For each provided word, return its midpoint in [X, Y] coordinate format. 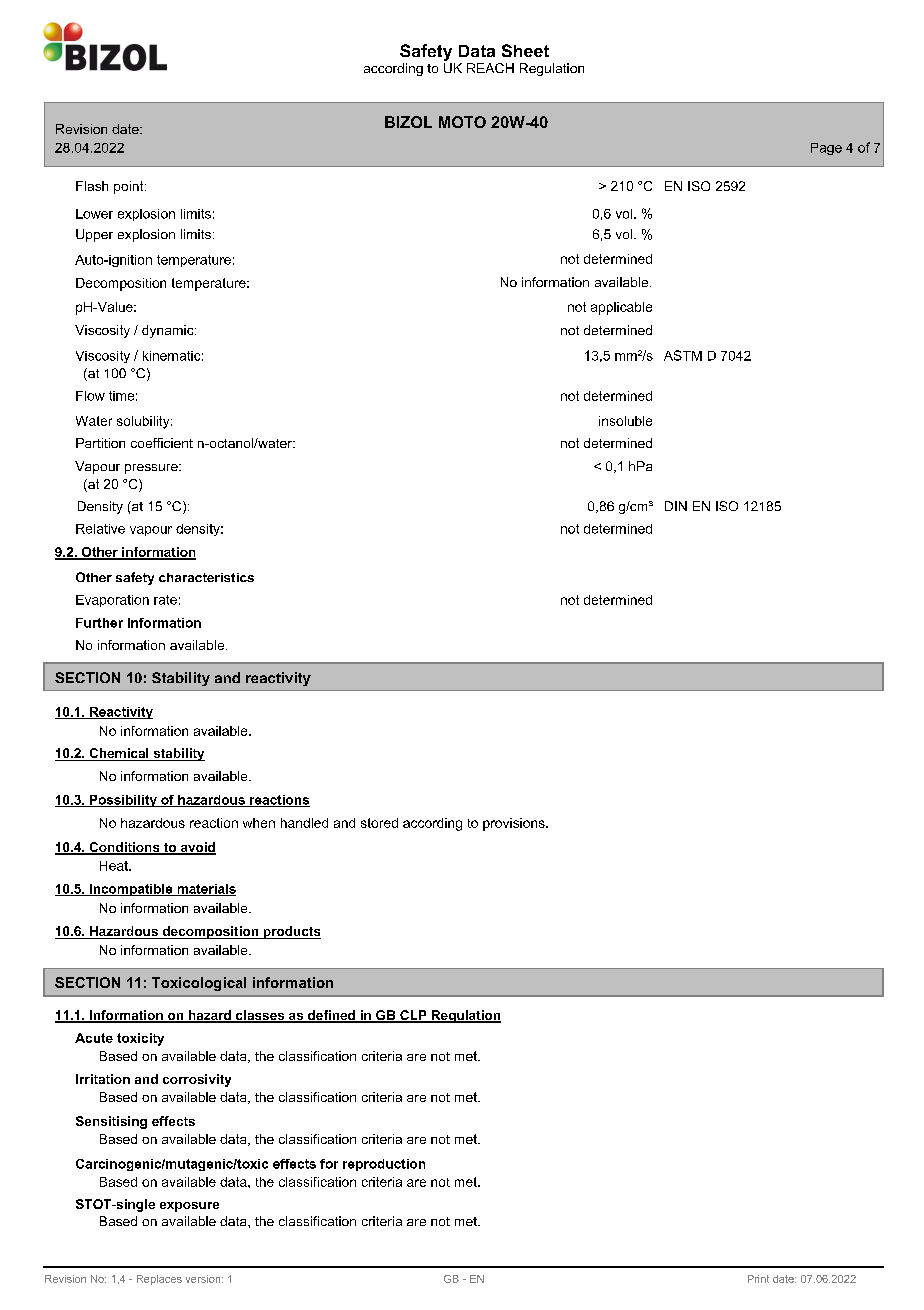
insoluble [625, 421]
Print [758, 1279]
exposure [189, 1207]
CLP [413, 1016]
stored [379, 823]
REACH [490, 68]
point [130, 187]
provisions [515, 824]
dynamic [169, 331]
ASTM [683, 355]
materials [205, 890]
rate [165, 600]
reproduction [384, 1165]
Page [826, 149]
